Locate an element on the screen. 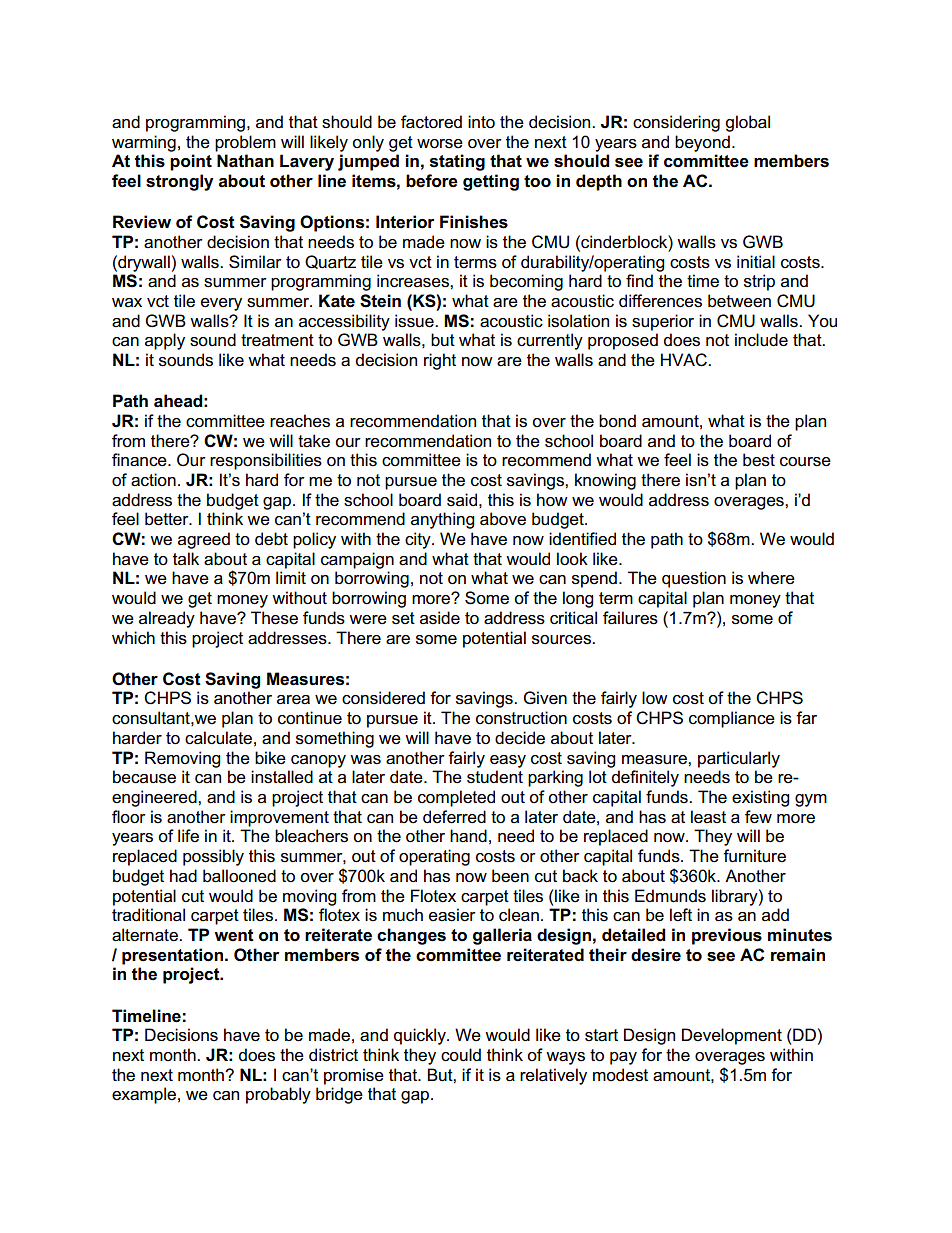  where is located at coordinates (771, 578).
